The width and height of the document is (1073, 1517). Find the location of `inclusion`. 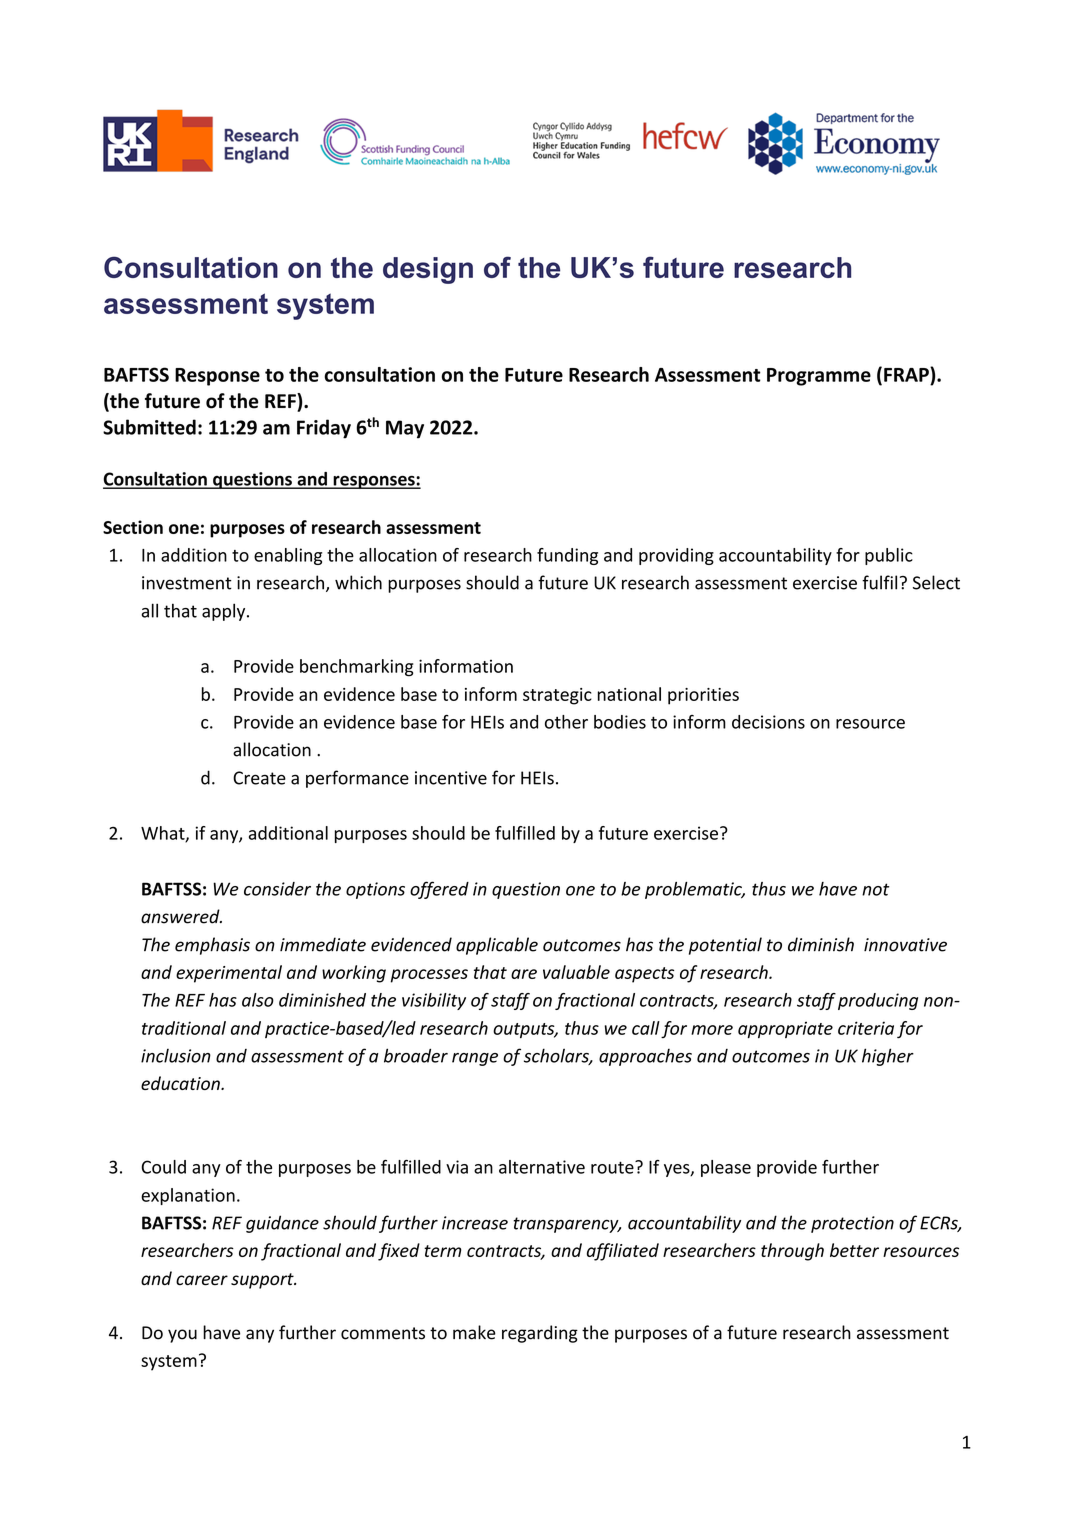

inclusion is located at coordinates (176, 1056).
